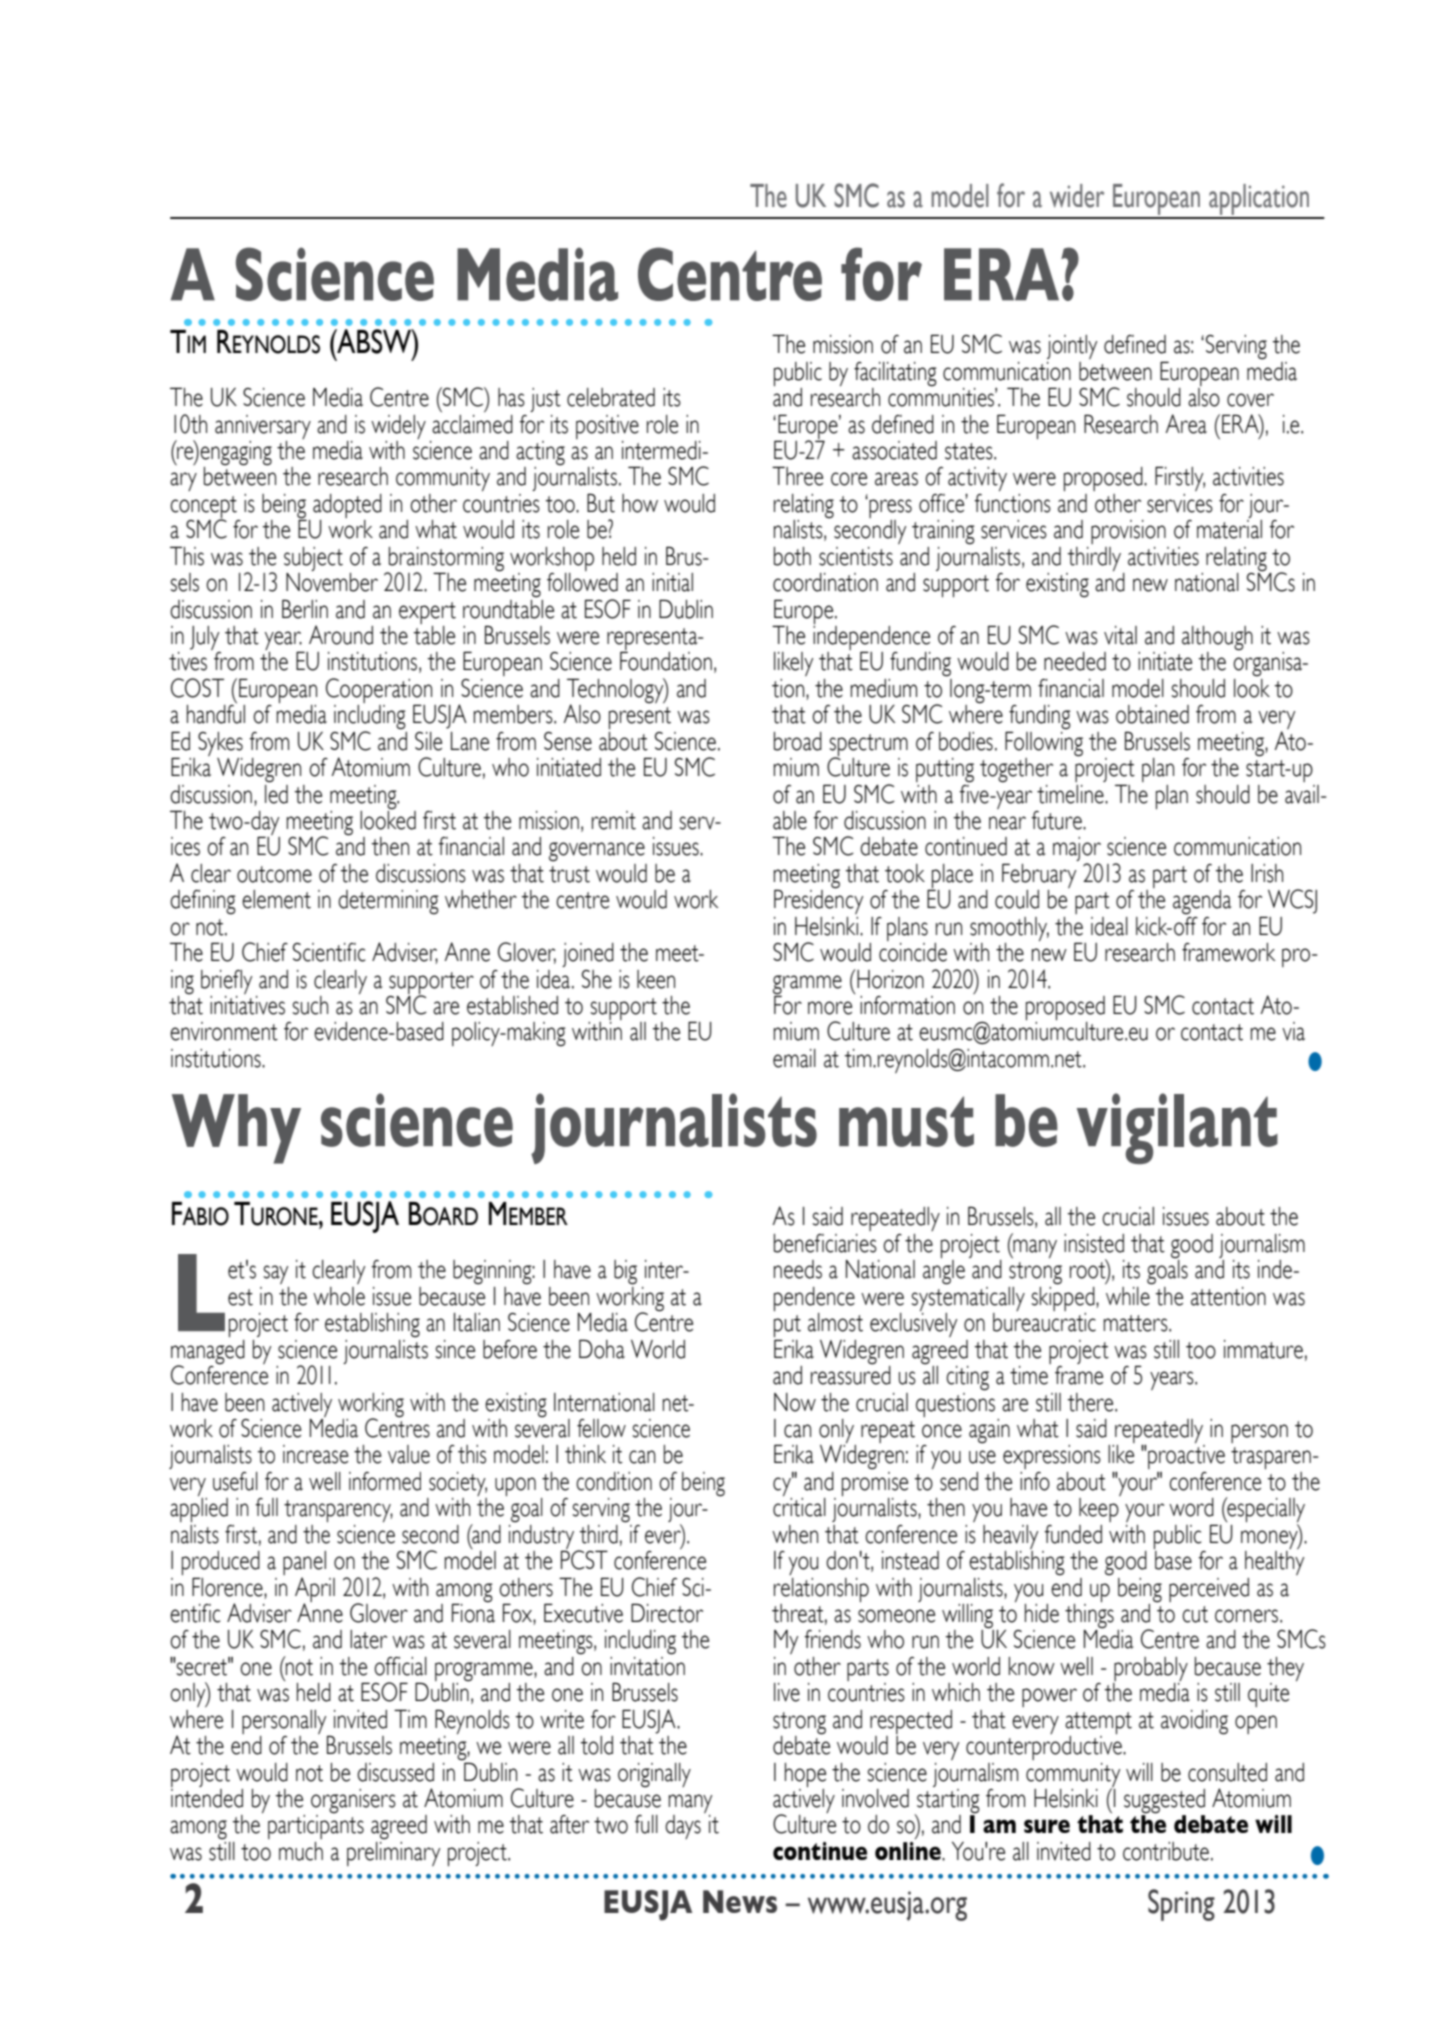 The image size is (1430, 2023). I want to click on facilitating, so click(895, 374).
